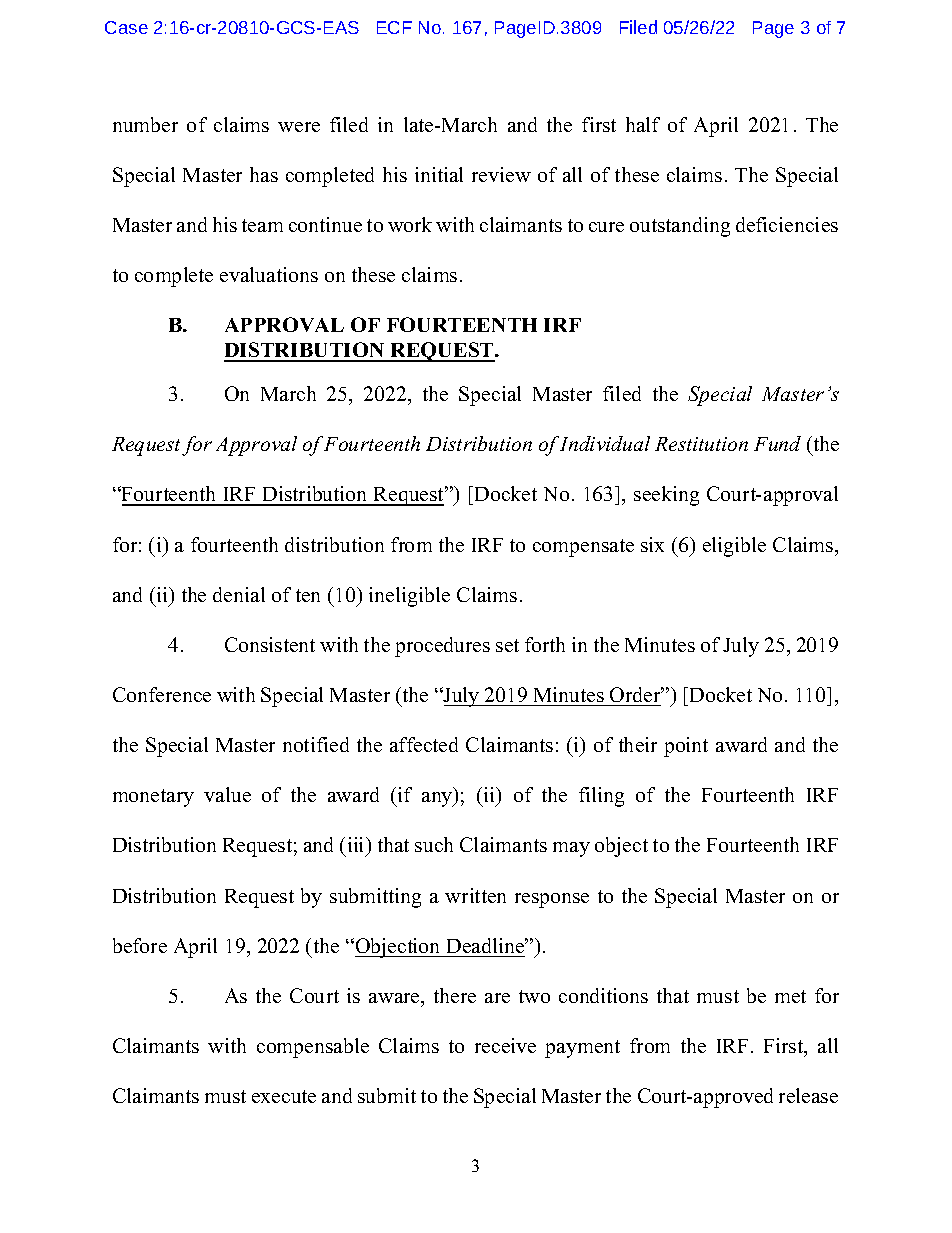 This screenshot has height=1233, width=952. I want to click on evaluations, so click(269, 274).
